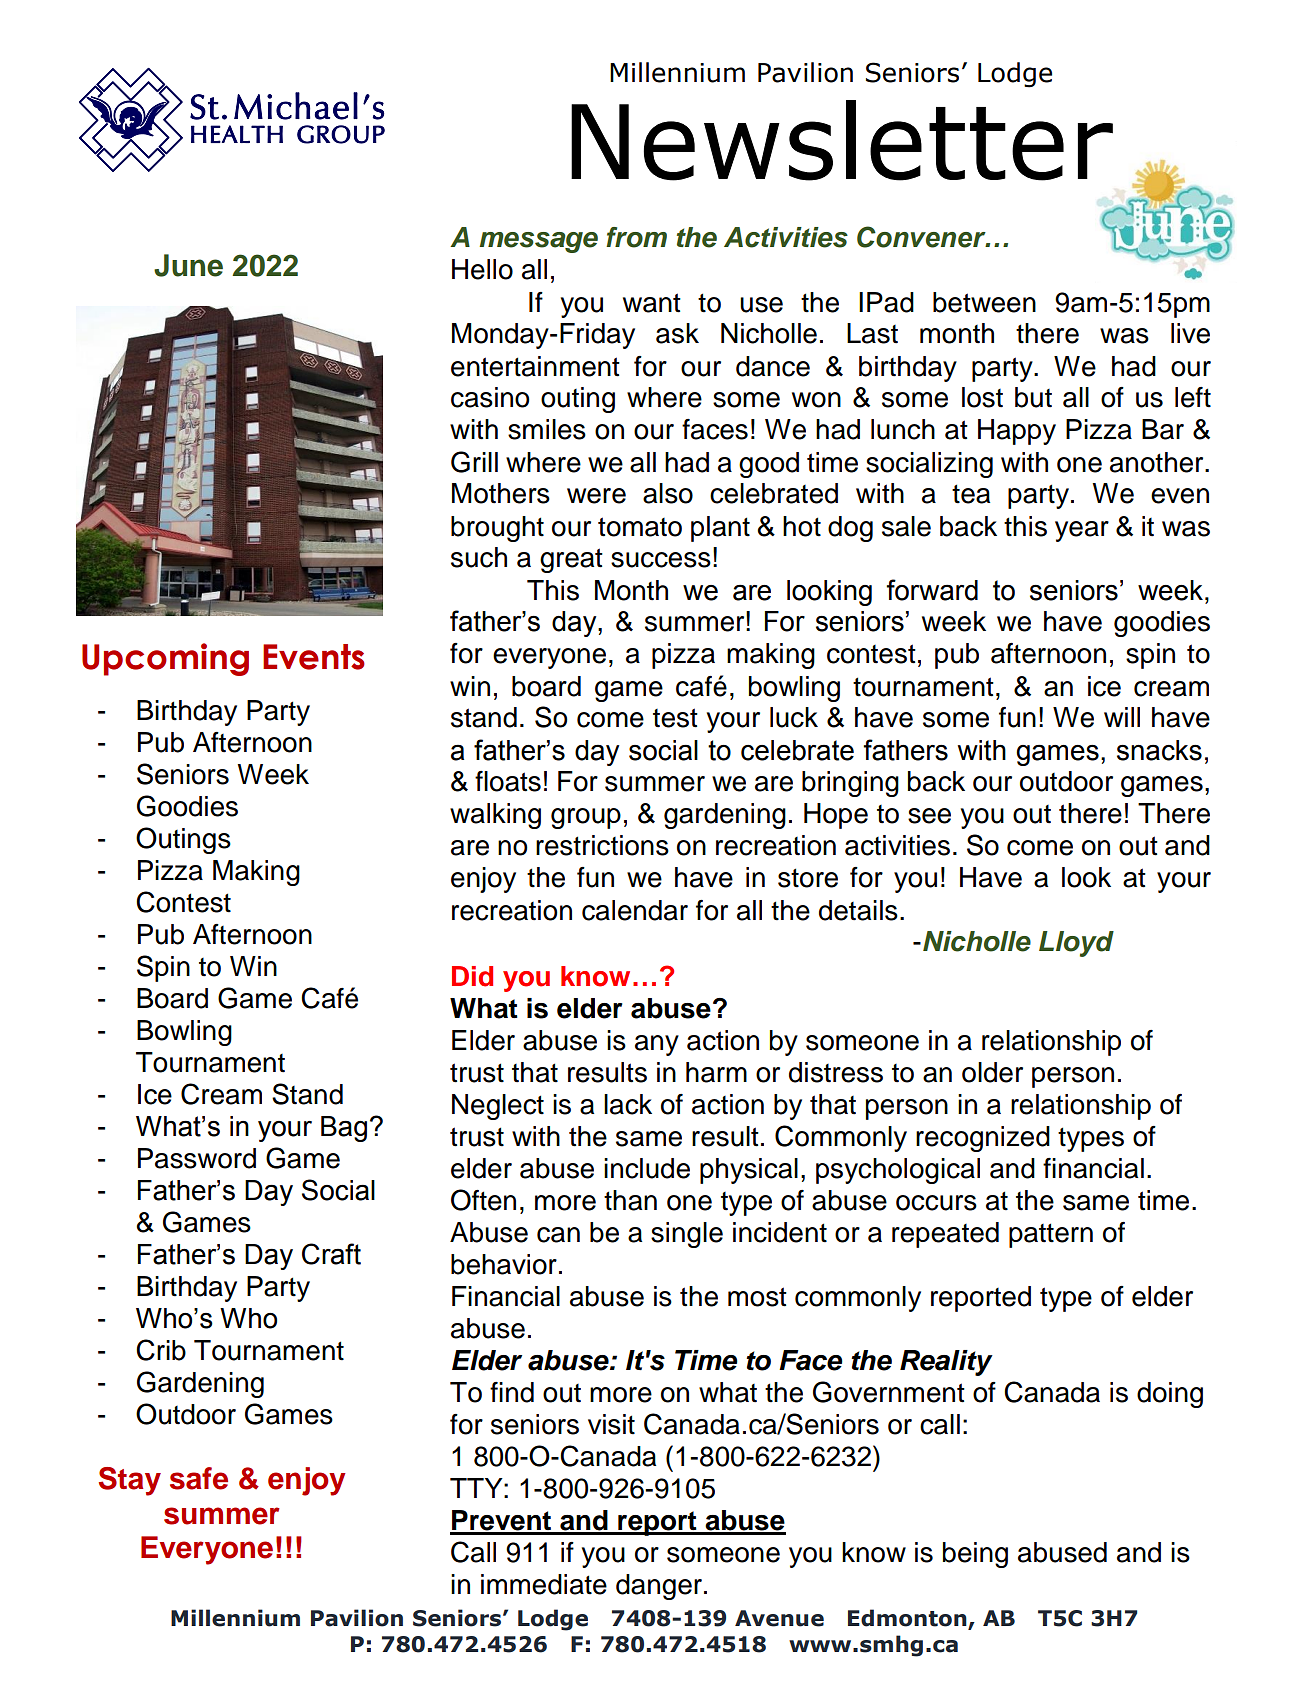 This document has width=1309, height=1695. Describe the element at coordinates (659, 1587) in the document. I see `danger` at that location.
